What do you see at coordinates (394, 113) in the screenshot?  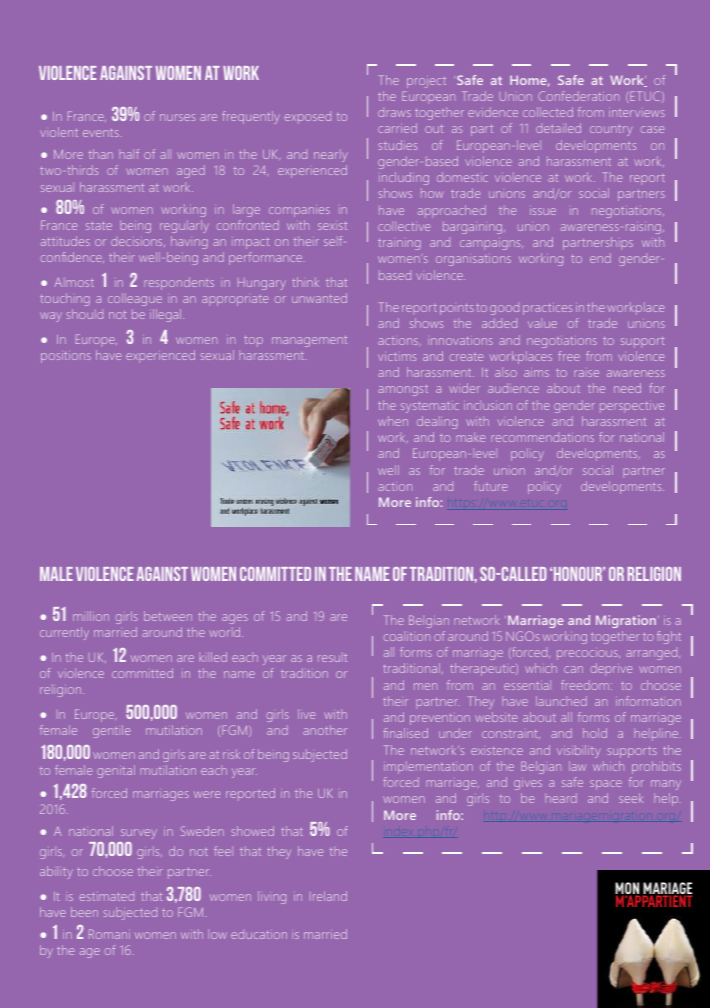 I see `draws` at bounding box center [394, 113].
